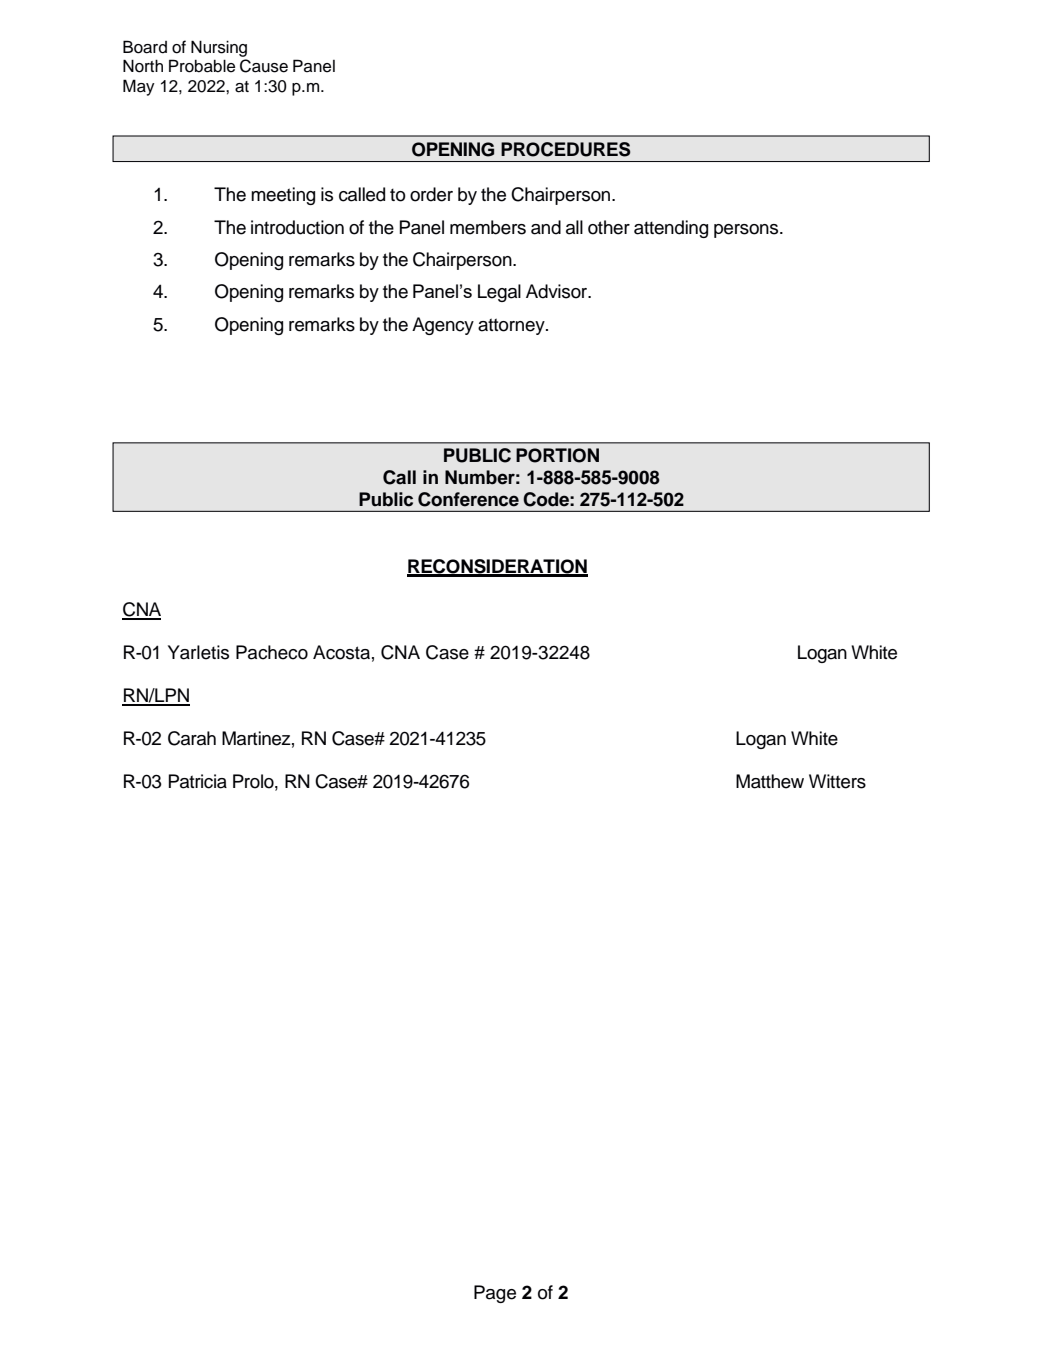  What do you see at coordinates (770, 781) in the document?
I see `Matthew` at bounding box center [770, 781].
